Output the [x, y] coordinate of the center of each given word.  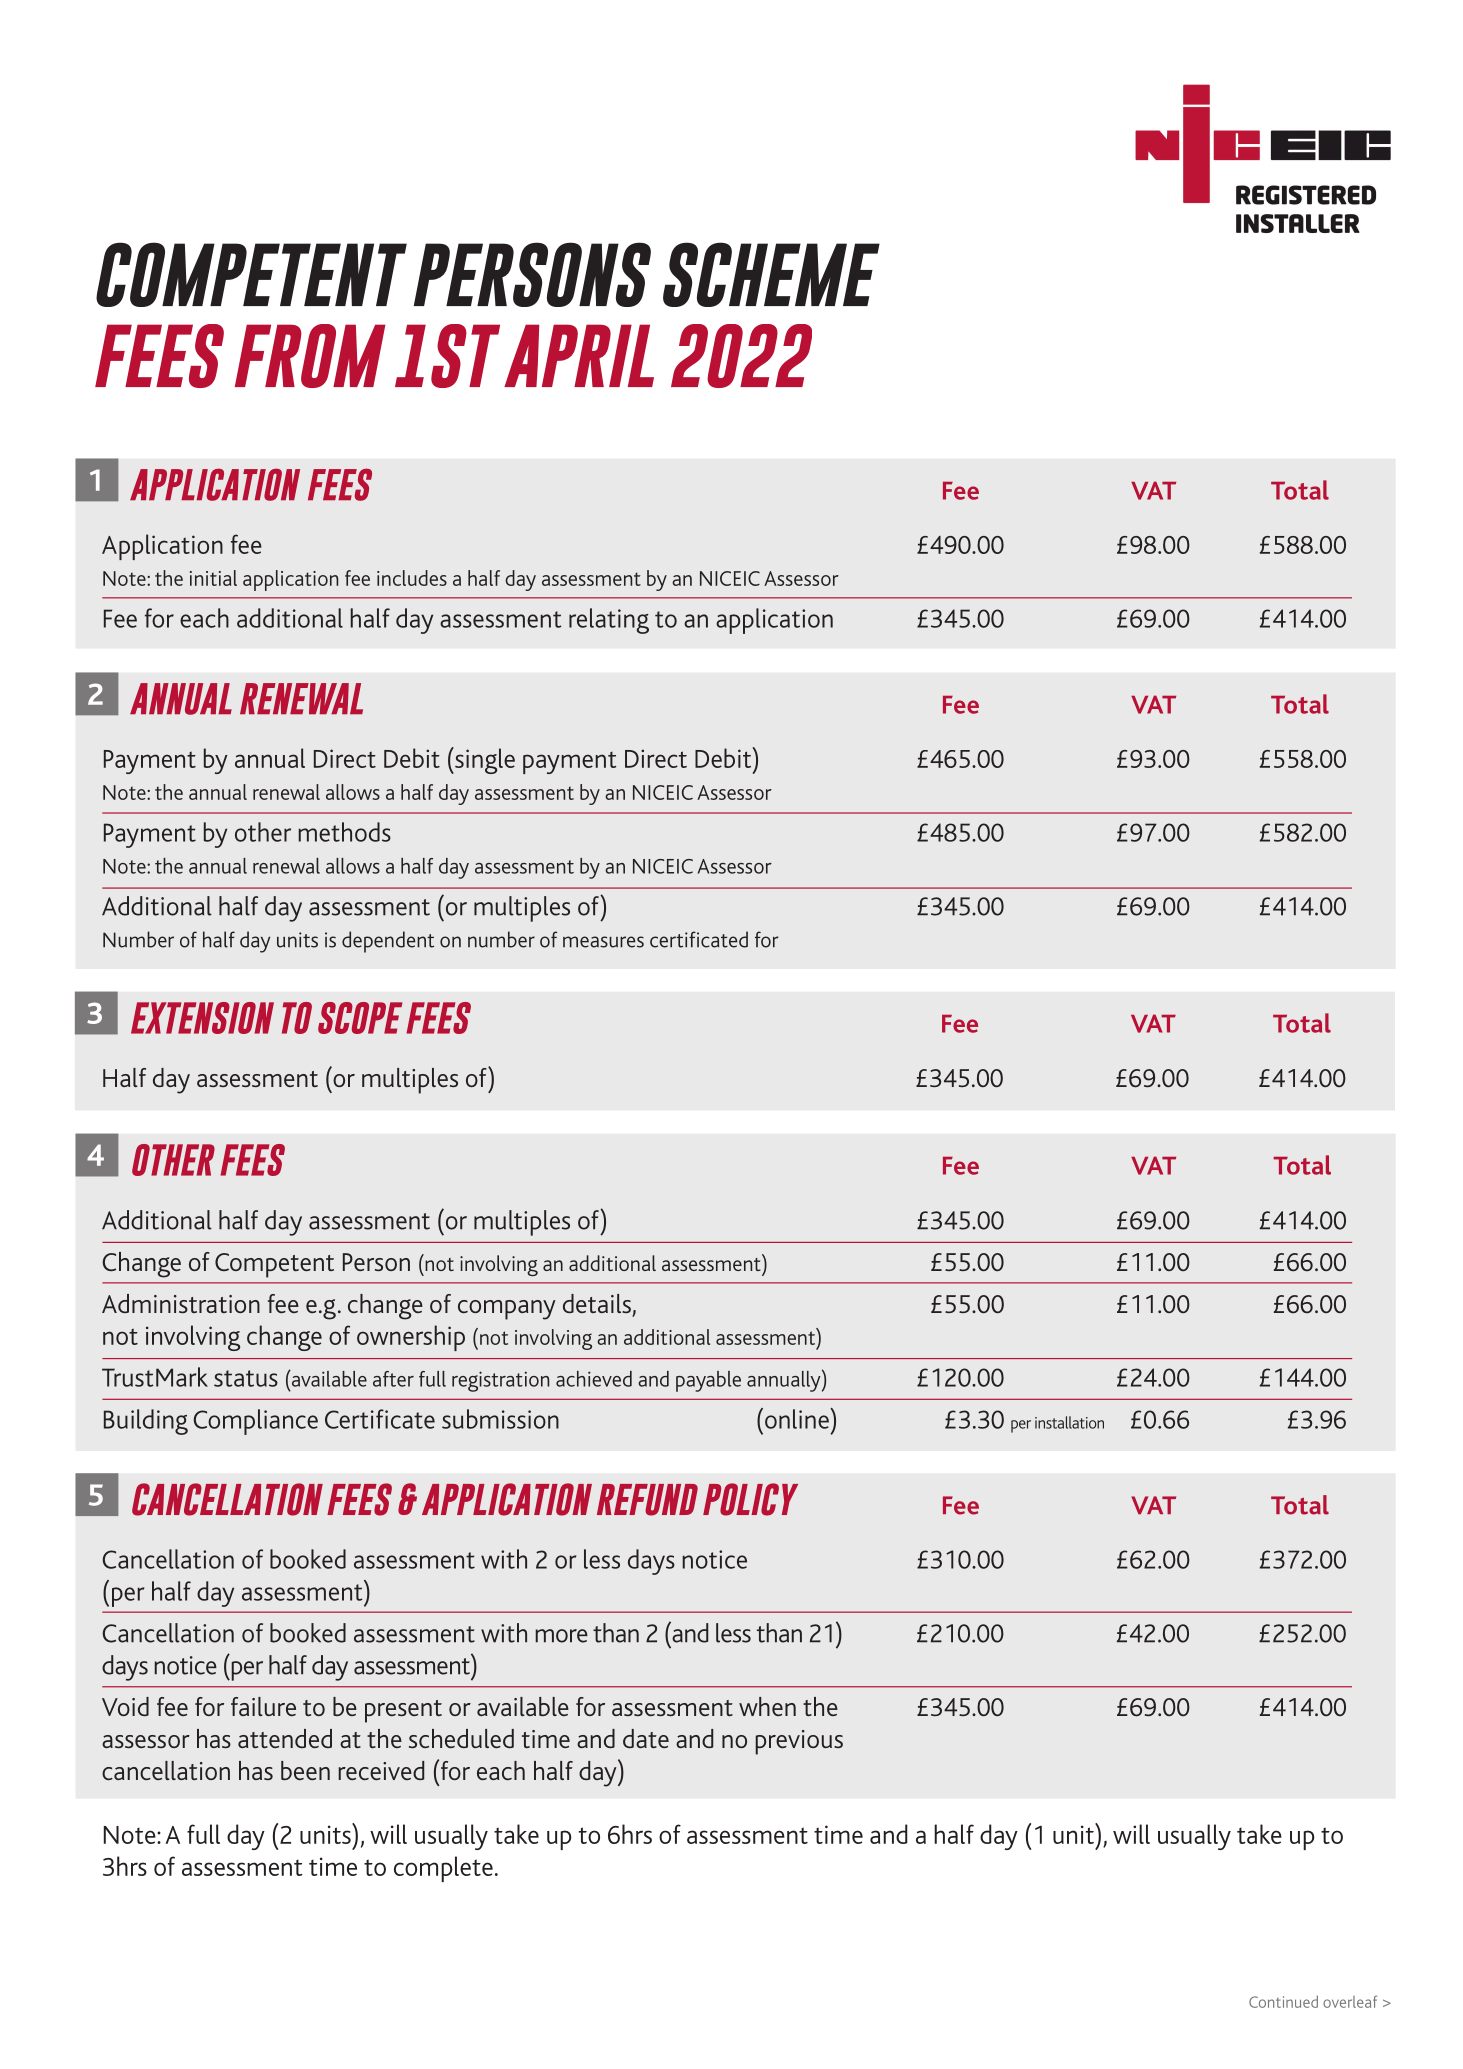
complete [443, 1869]
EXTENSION [202, 1018]
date [646, 1738]
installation [1069, 1422]
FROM [310, 356]
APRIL [579, 355]
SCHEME [771, 274]
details [598, 1305]
